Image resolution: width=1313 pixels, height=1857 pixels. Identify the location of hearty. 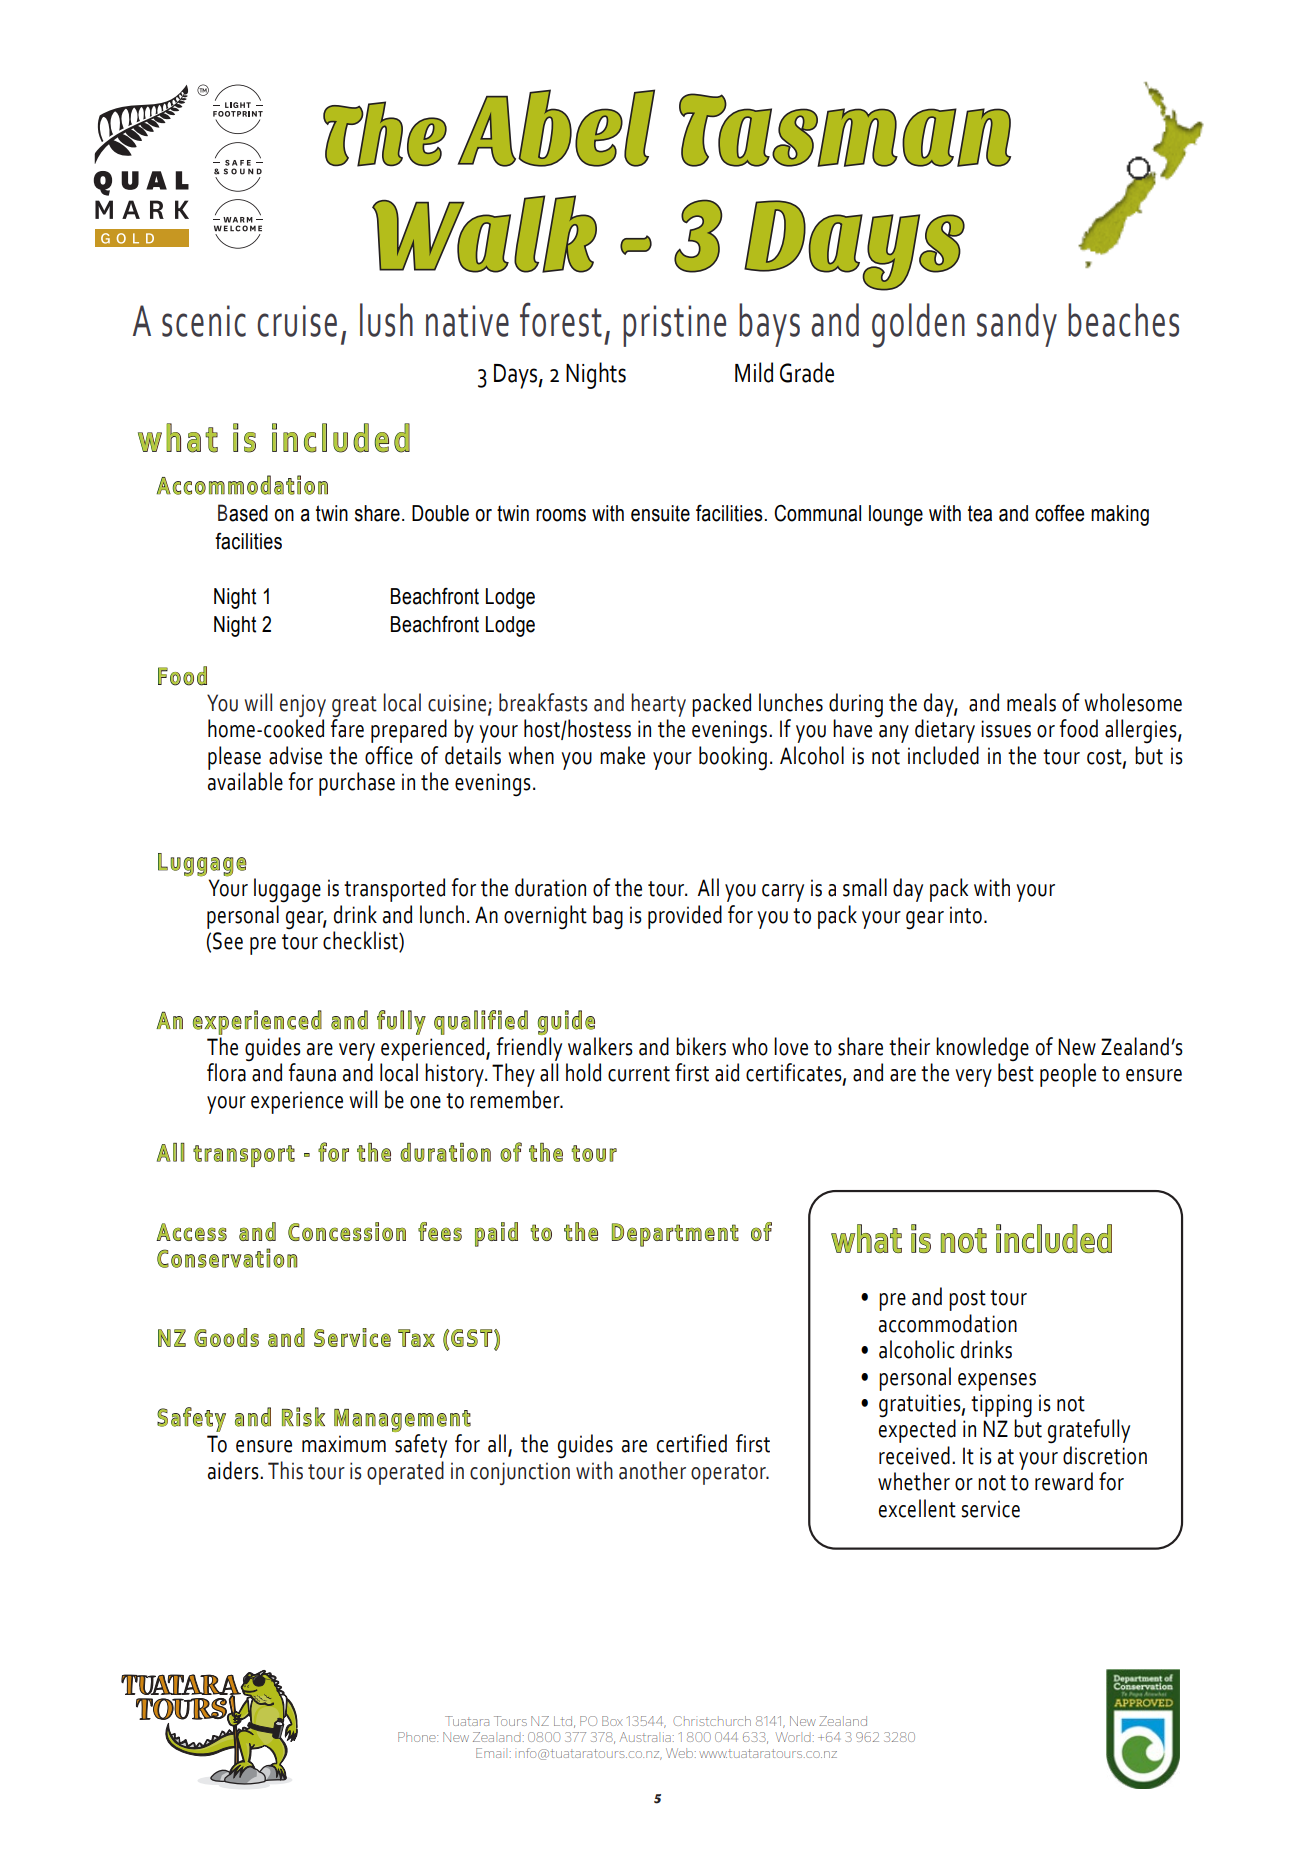
(658, 705).
